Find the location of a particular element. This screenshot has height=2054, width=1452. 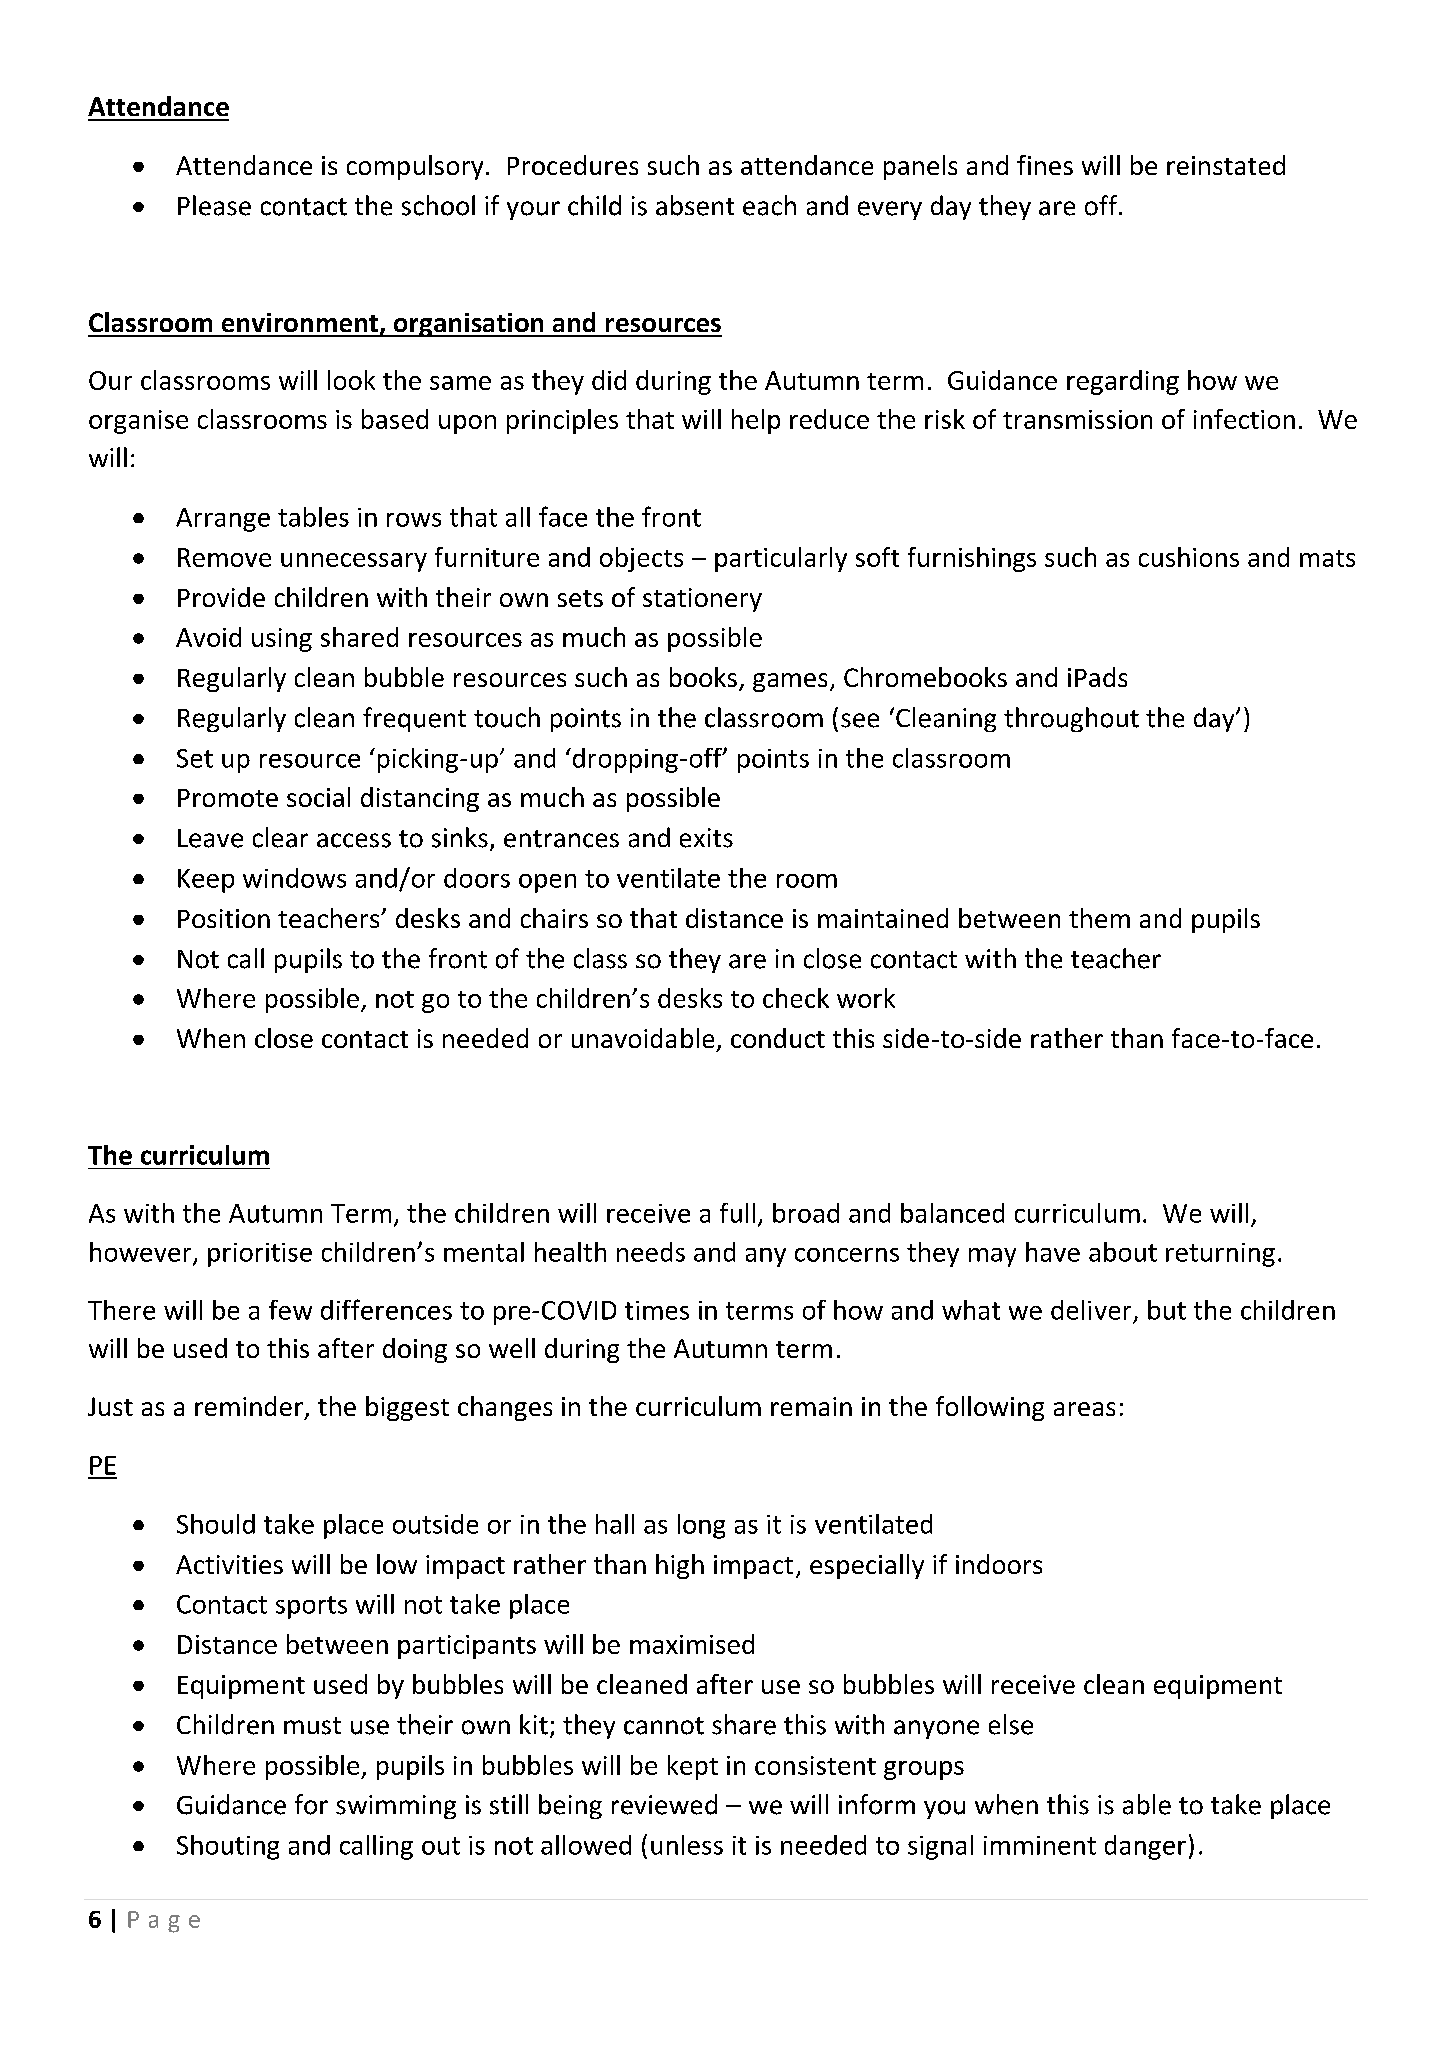

throughout is located at coordinates (1071, 719).
